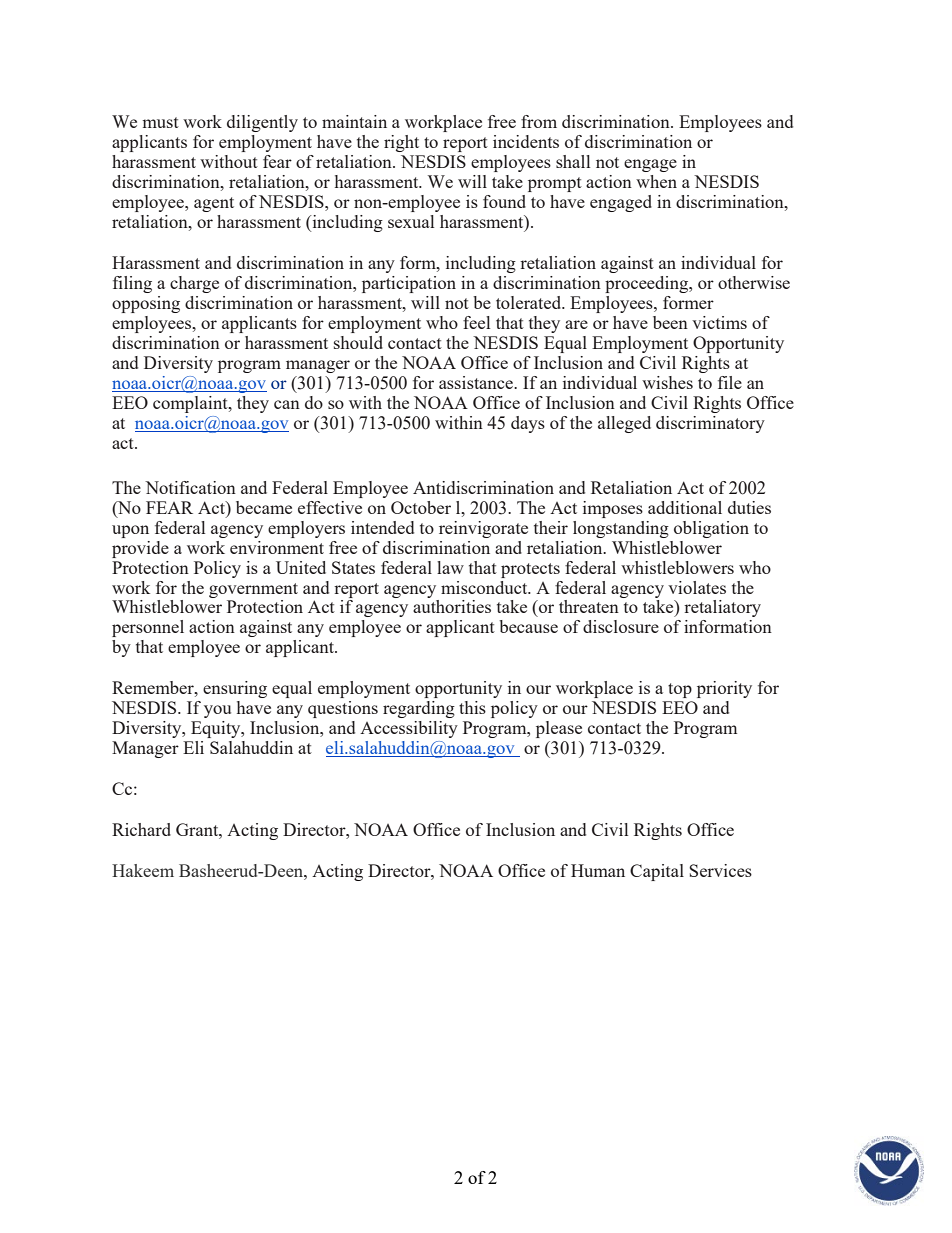 The height and width of the screenshot is (1233, 952). What do you see at coordinates (477, 382) in the screenshot?
I see `assistance` at bounding box center [477, 382].
